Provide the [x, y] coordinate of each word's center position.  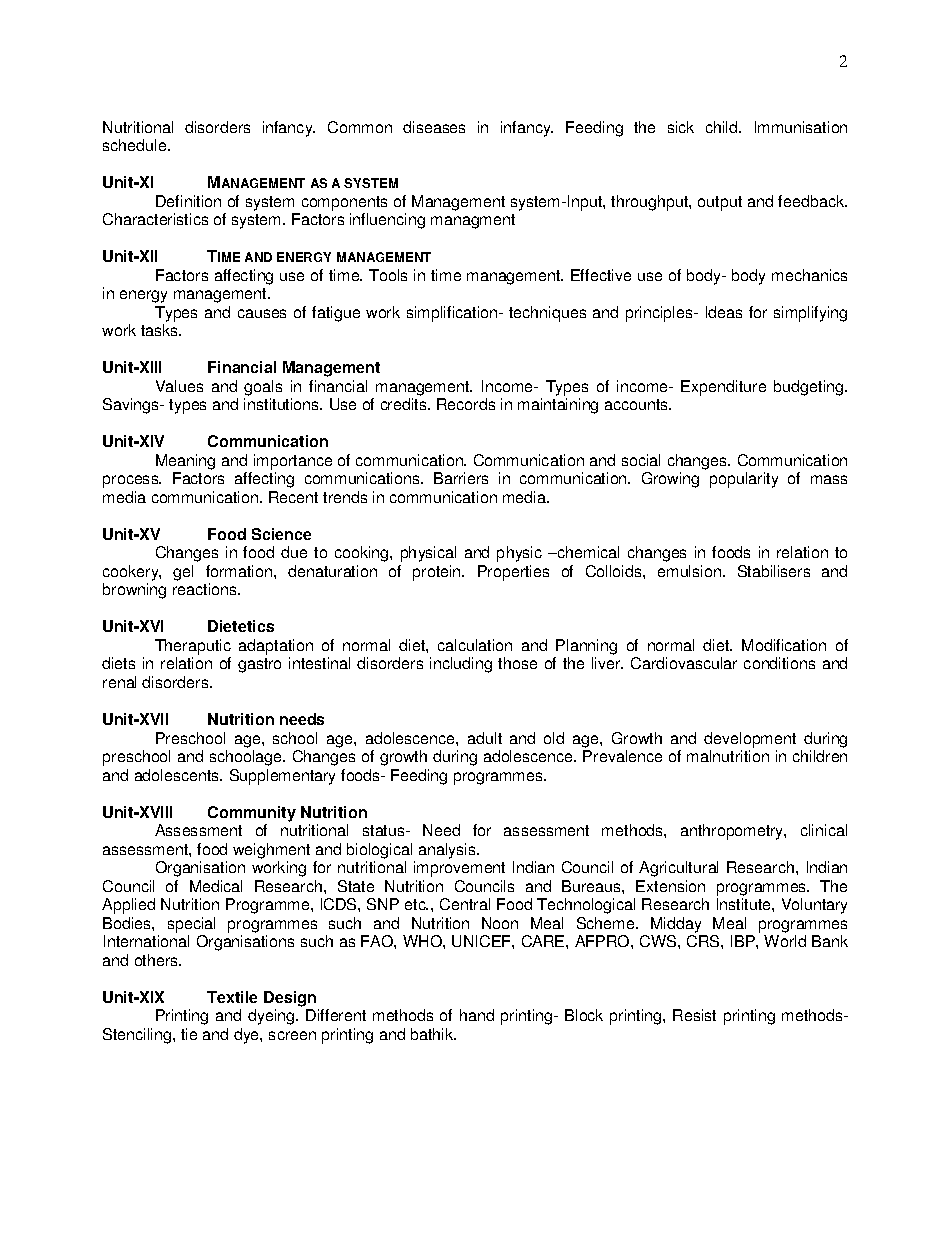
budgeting [810, 388]
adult [485, 738]
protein [438, 573]
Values [179, 386]
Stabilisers [774, 571]
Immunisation [801, 127]
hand [477, 1015]
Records [466, 404]
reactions [206, 589]
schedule [136, 145]
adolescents [178, 775]
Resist [694, 1015]
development [750, 740]
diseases [434, 127]
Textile [232, 997]
